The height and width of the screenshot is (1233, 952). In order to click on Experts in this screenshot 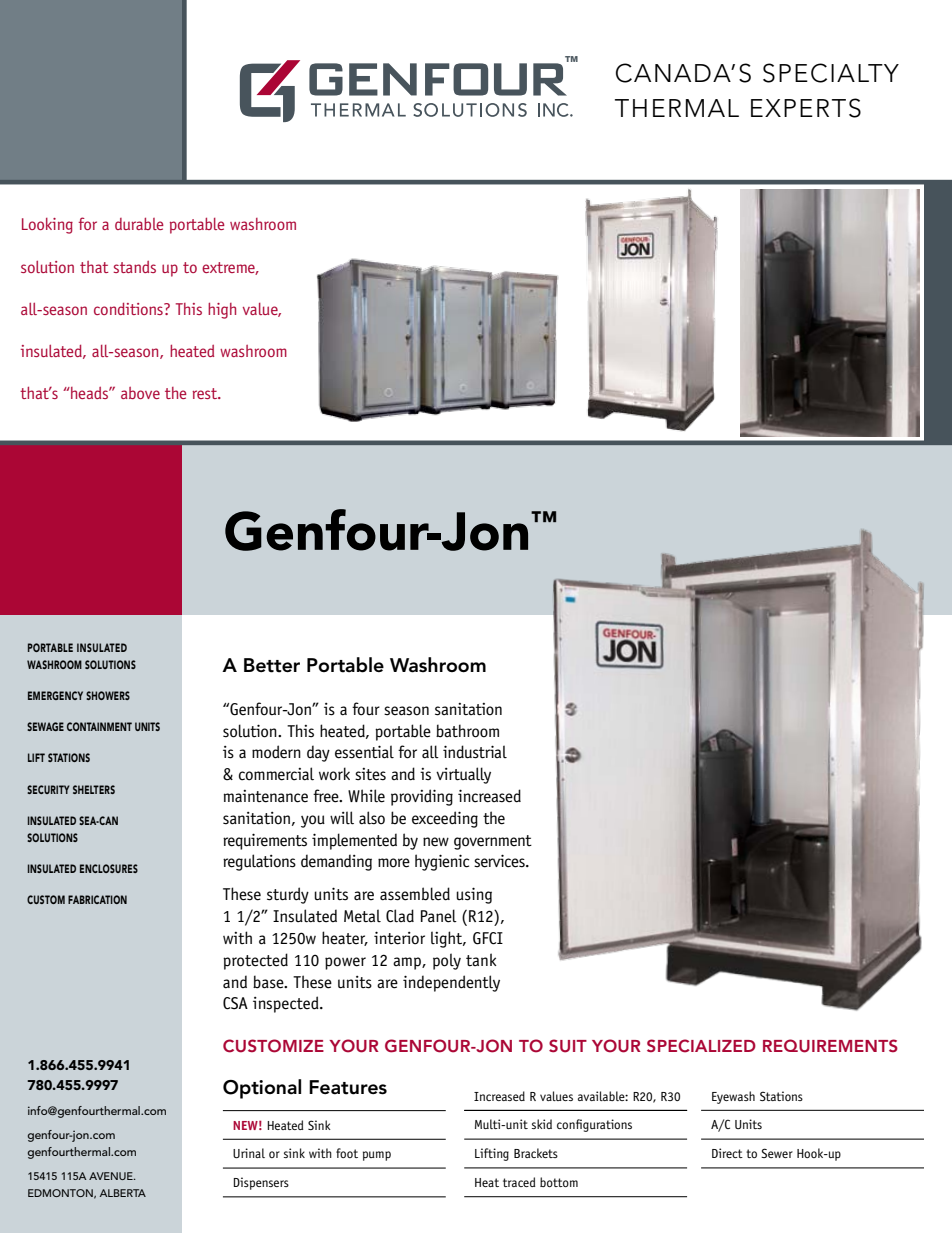, I will do `click(806, 108)`.
